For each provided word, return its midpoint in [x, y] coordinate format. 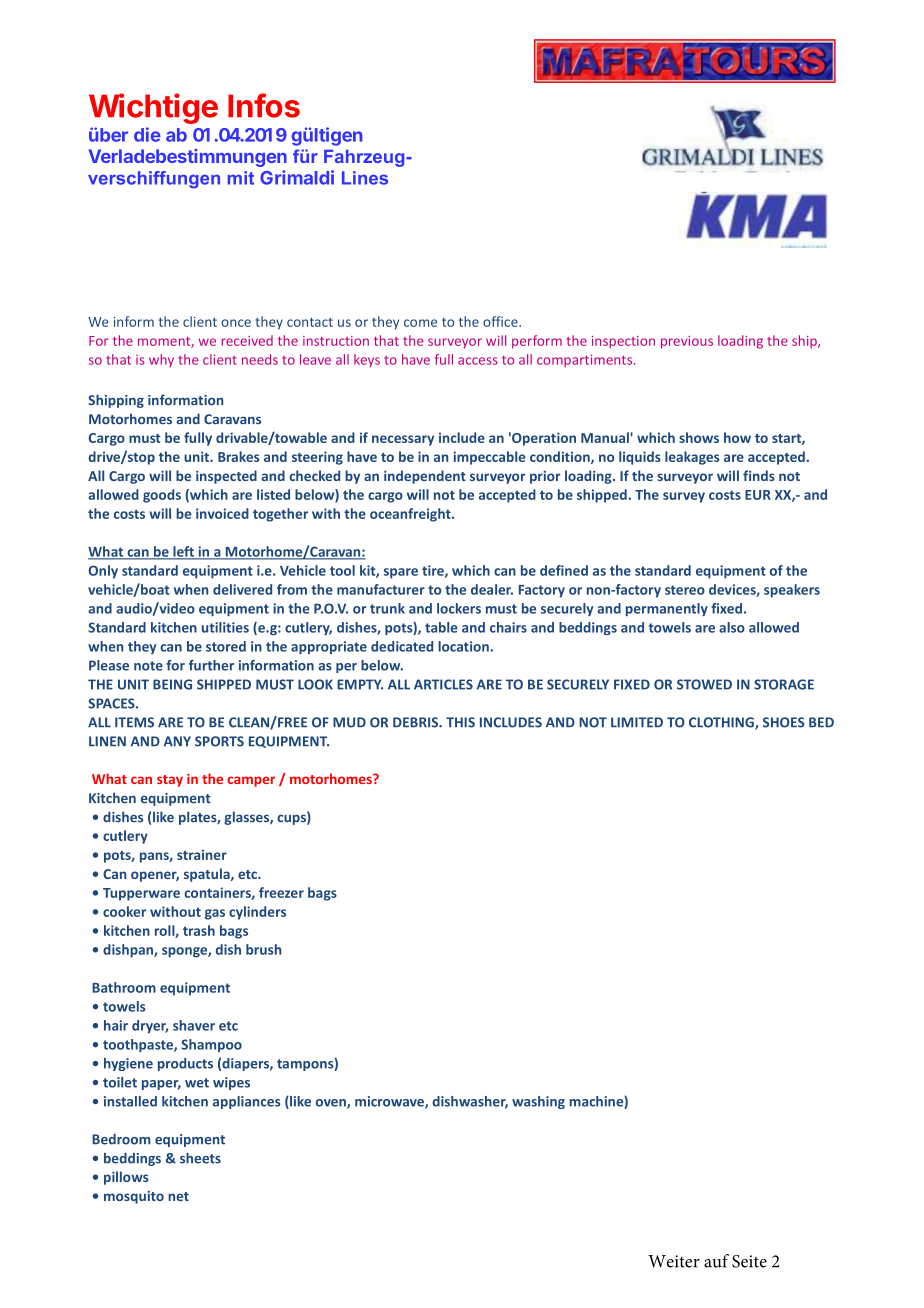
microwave [390, 1102]
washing [538, 1102]
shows [699, 437]
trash [199, 930]
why [161, 360]
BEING [172, 684]
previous [687, 342]
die [147, 134]
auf [716, 1261]
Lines [365, 178]
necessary [403, 440]
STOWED [704, 684]
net [178, 1196]
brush [263, 949]
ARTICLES [443, 684]
